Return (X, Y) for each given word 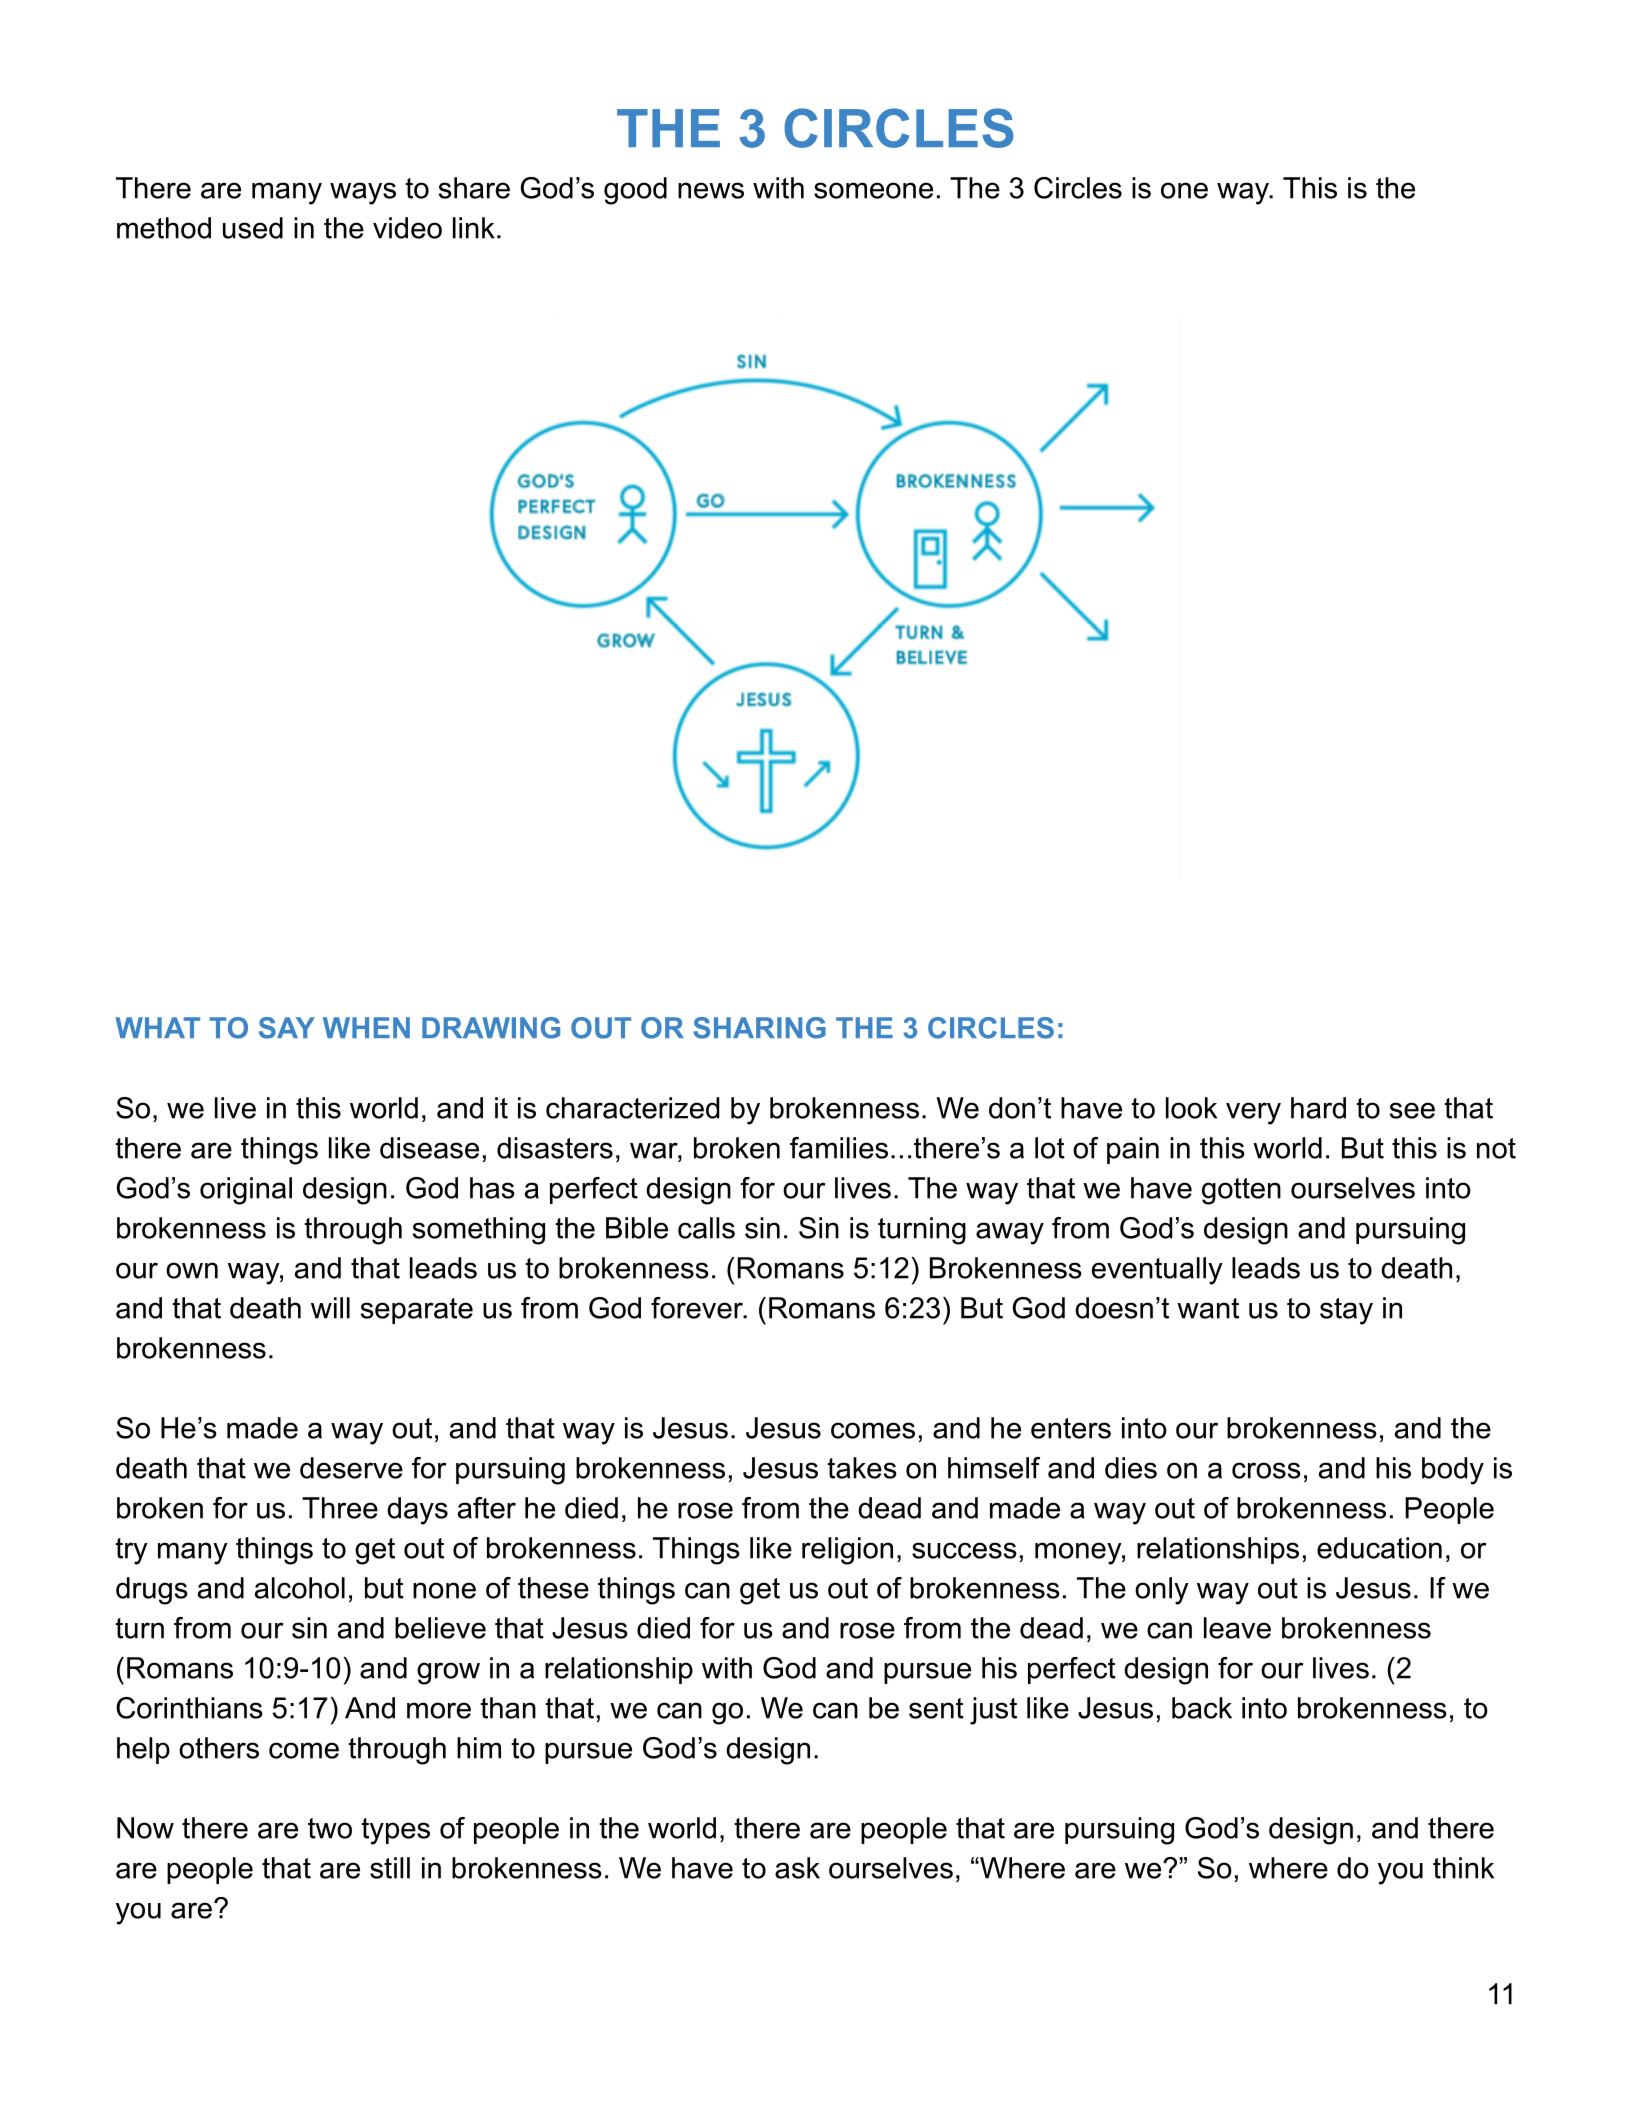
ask (797, 1868)
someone (873, 190)
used (253, 228)
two (330, 1828)
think (1463, 1868)
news (711, 190)
